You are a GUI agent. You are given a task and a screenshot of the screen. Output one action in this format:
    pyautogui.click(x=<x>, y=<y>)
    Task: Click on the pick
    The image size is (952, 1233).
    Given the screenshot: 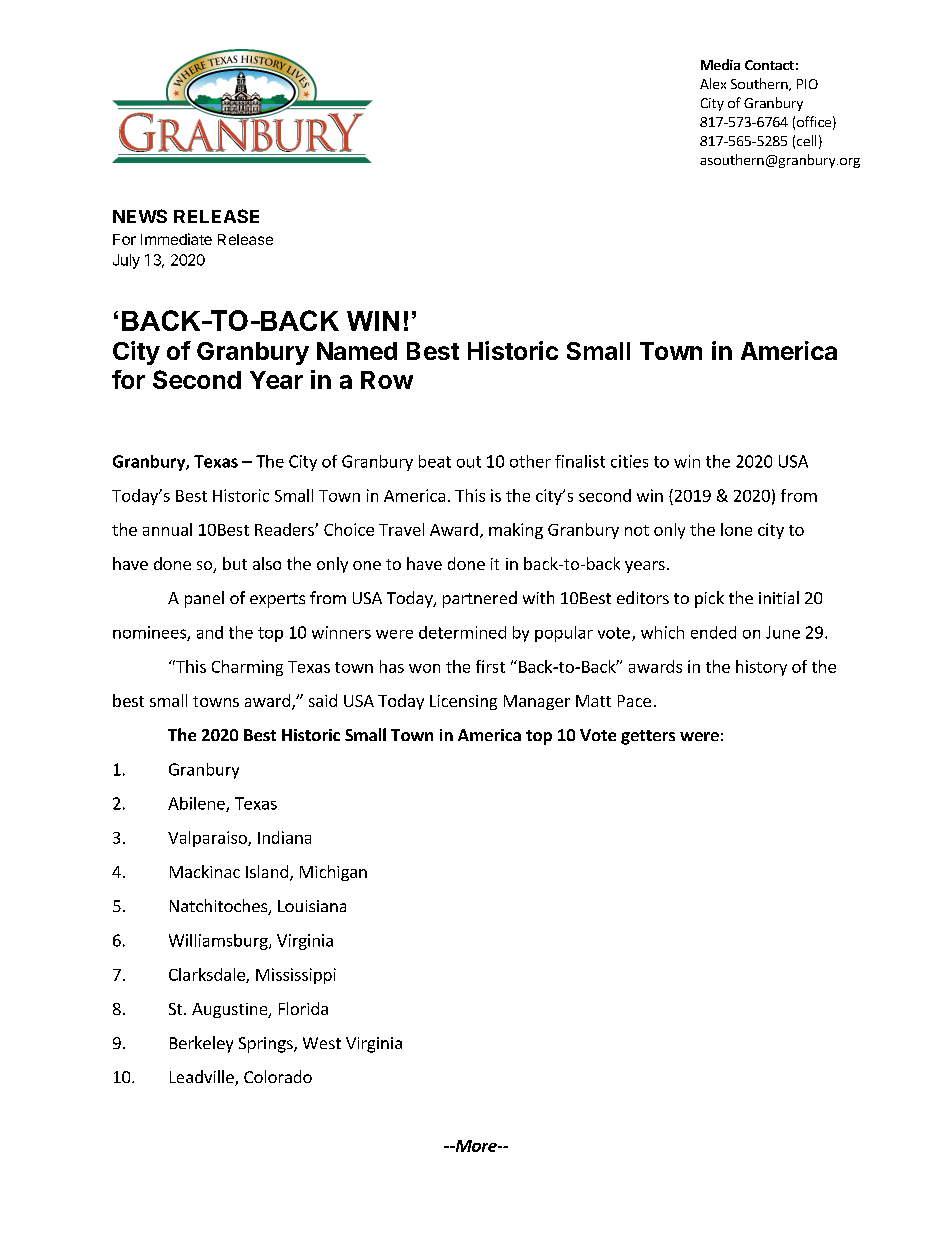 What is the action you would take?
    pyautogui.click(x=709, y=599)
